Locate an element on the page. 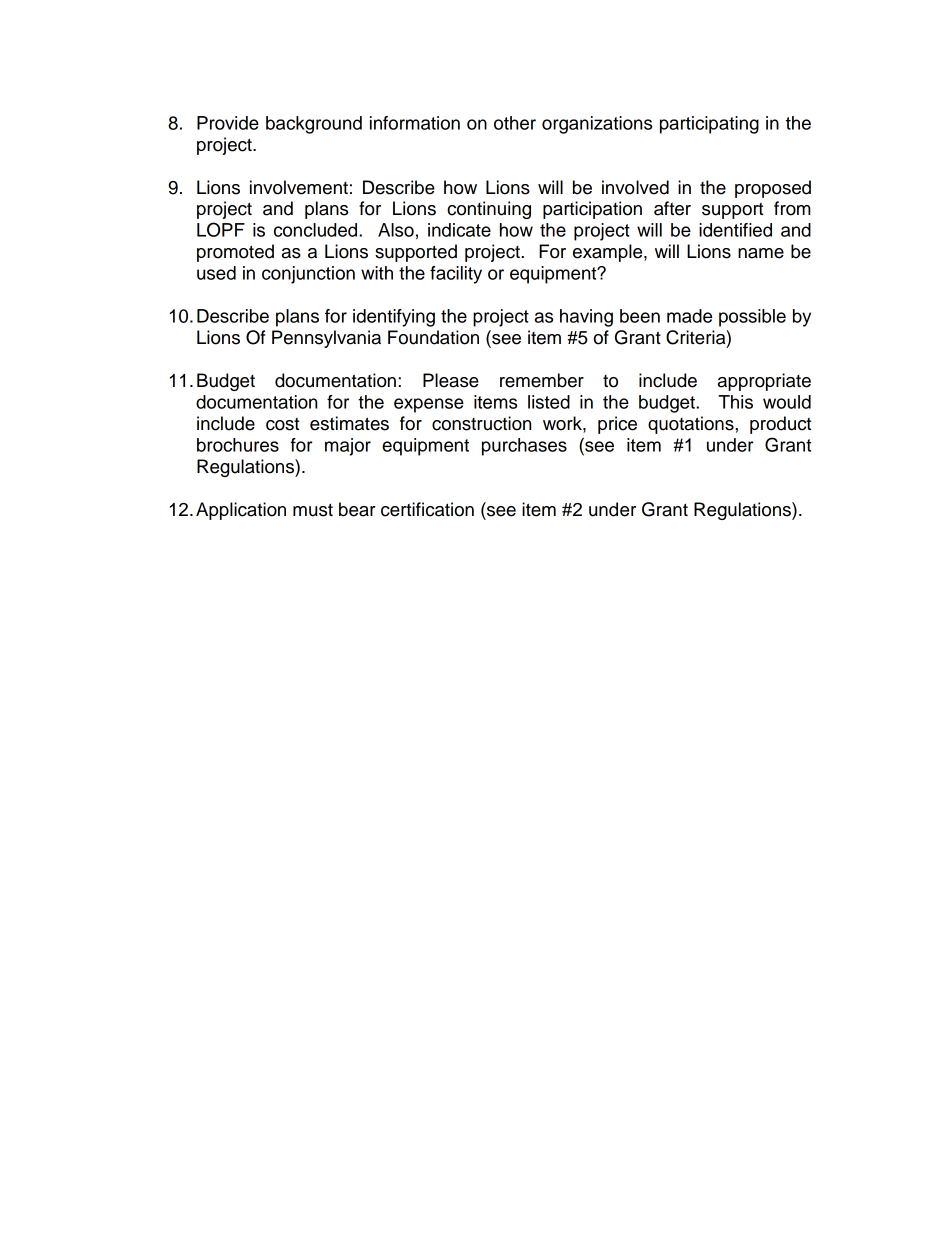 The image size is (952, 1233). indicate is located at coordinates (459, 230).
